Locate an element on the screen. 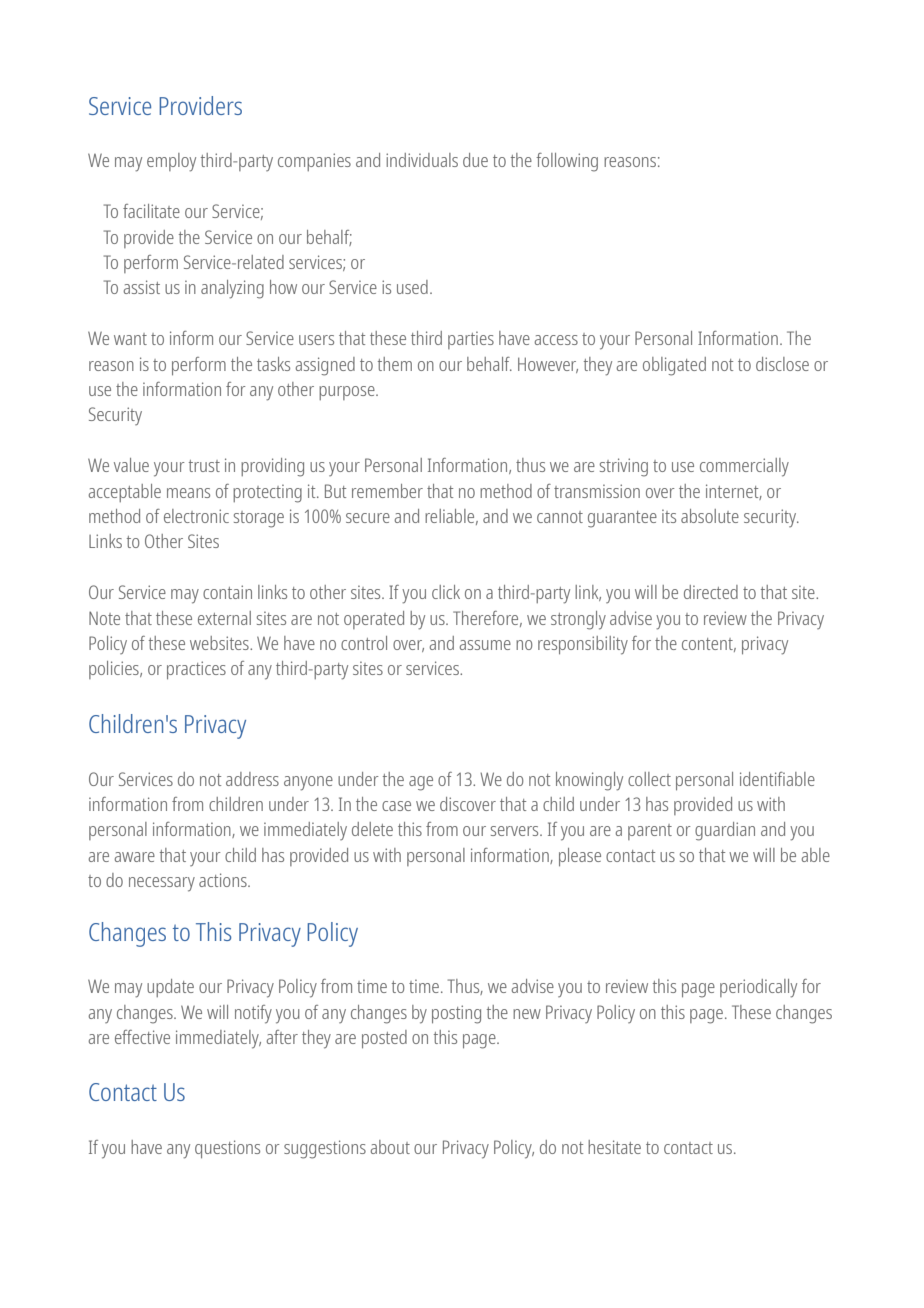 Image resolution: width=924 pixels, height=1308 pixels. remember is located at coordinates (387, 491).
